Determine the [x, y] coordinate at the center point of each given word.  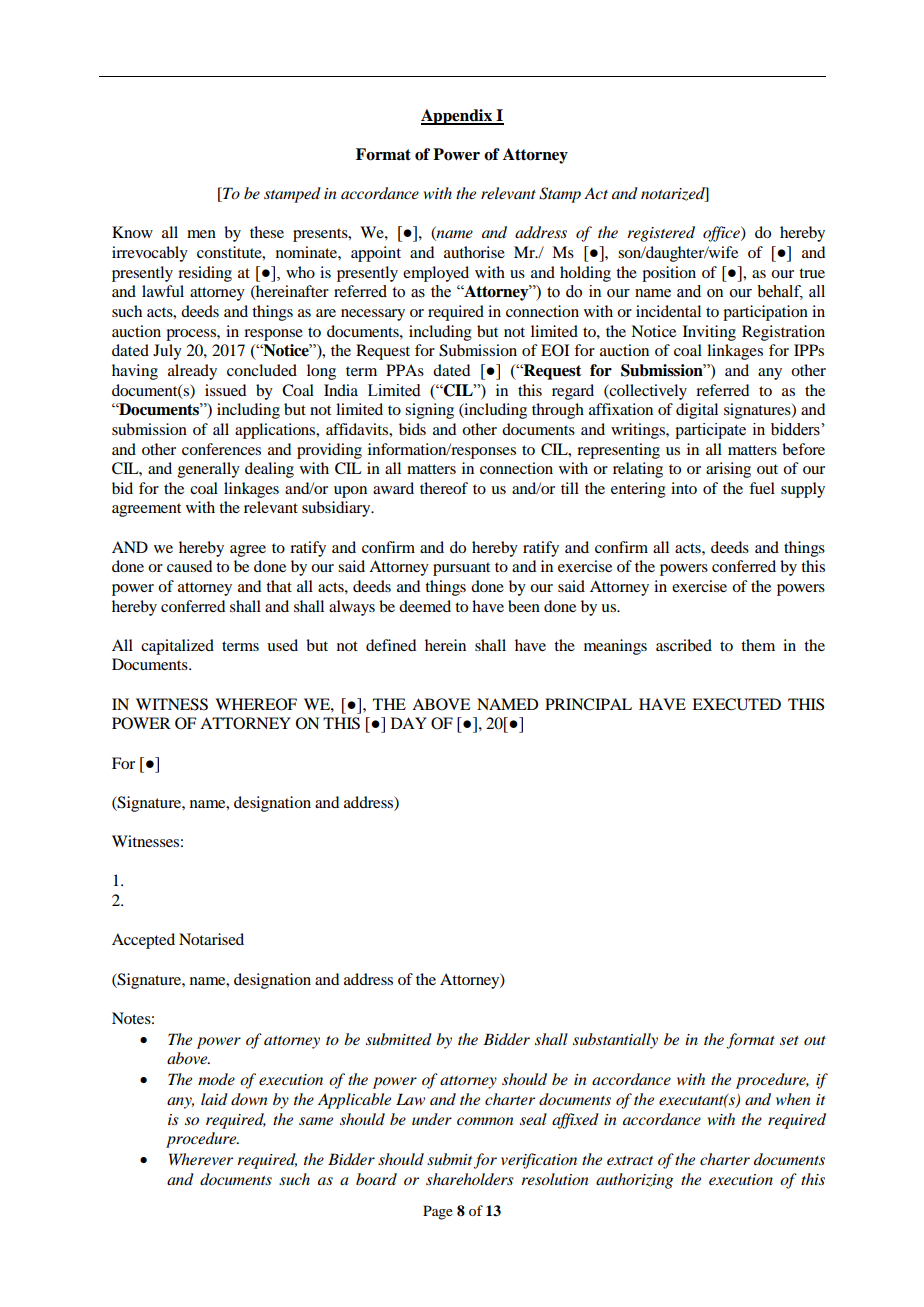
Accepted [143, 941]
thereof [444, 488]
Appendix [457, 117]
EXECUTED [736, 704]
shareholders [470, 1179]
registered [661, 234]
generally [209, 470]
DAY [409, 723]
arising [728, 470]
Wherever [201, 1159]
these [267, 232]
